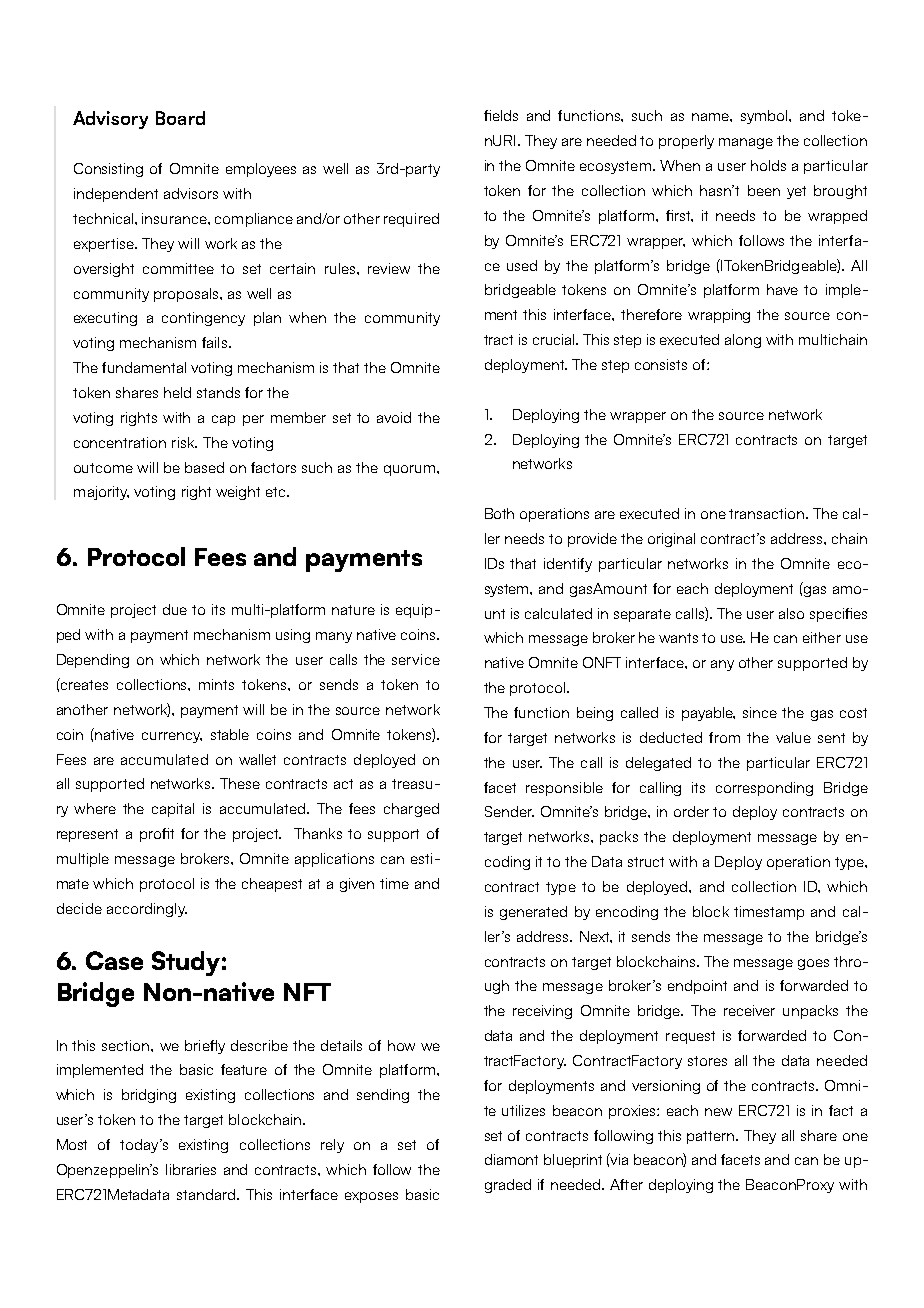  I want to click on libraries, so click(191, 1169).
